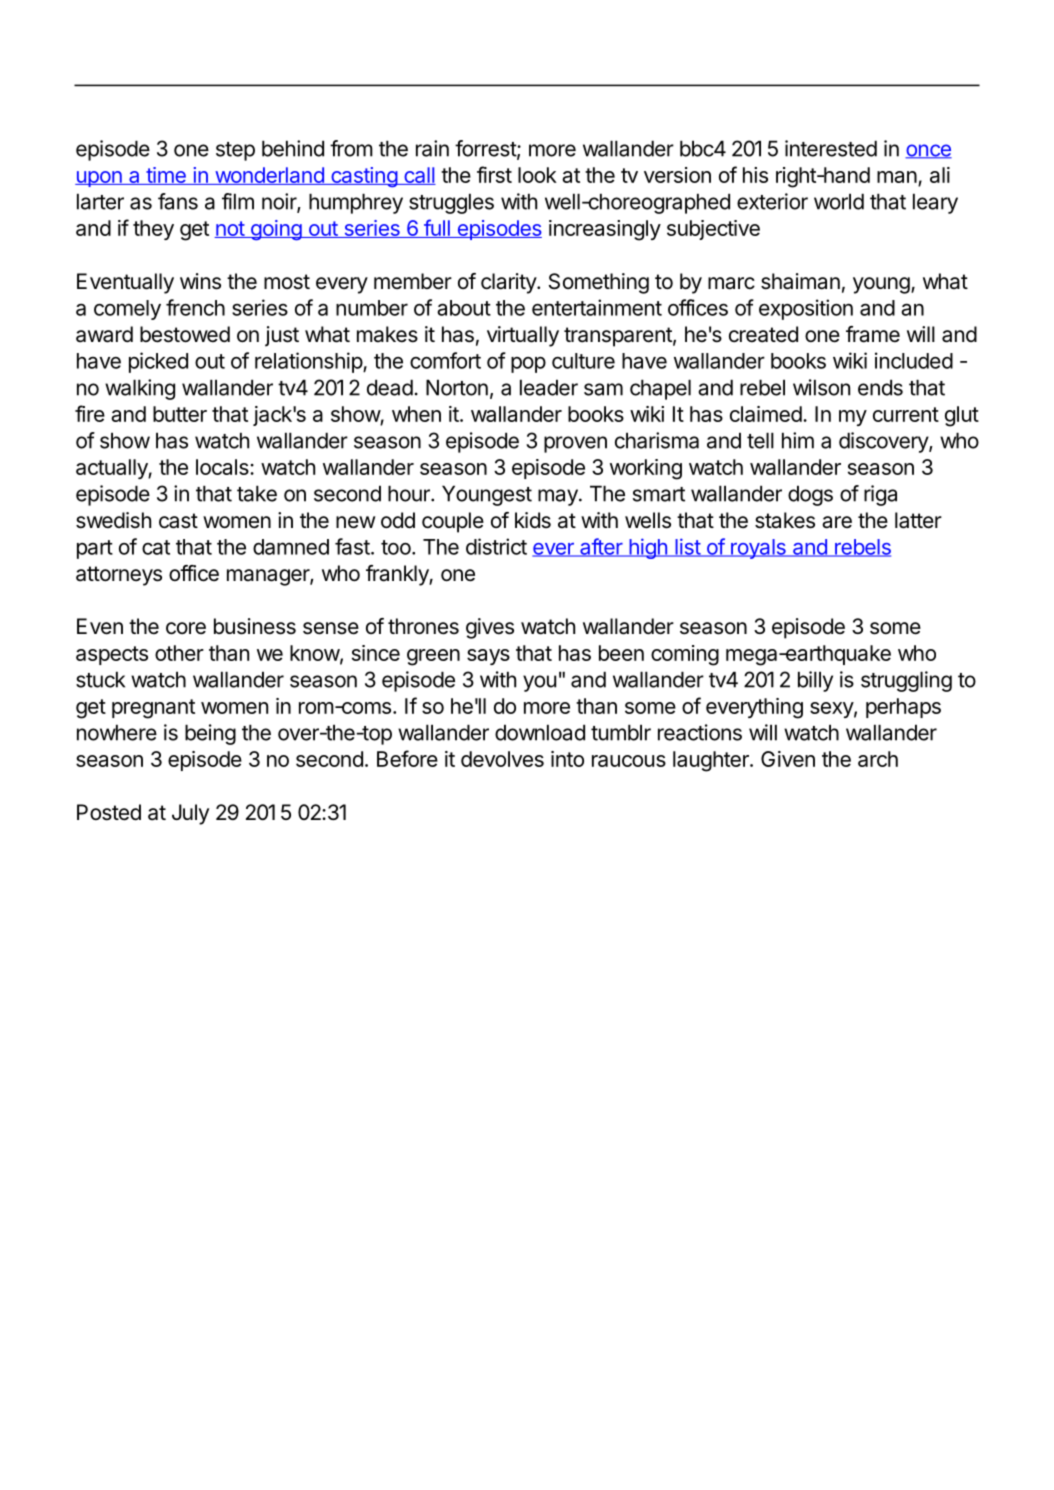 This document has height=1490, width=1054. I want to click on arch, so click(878, 759).
